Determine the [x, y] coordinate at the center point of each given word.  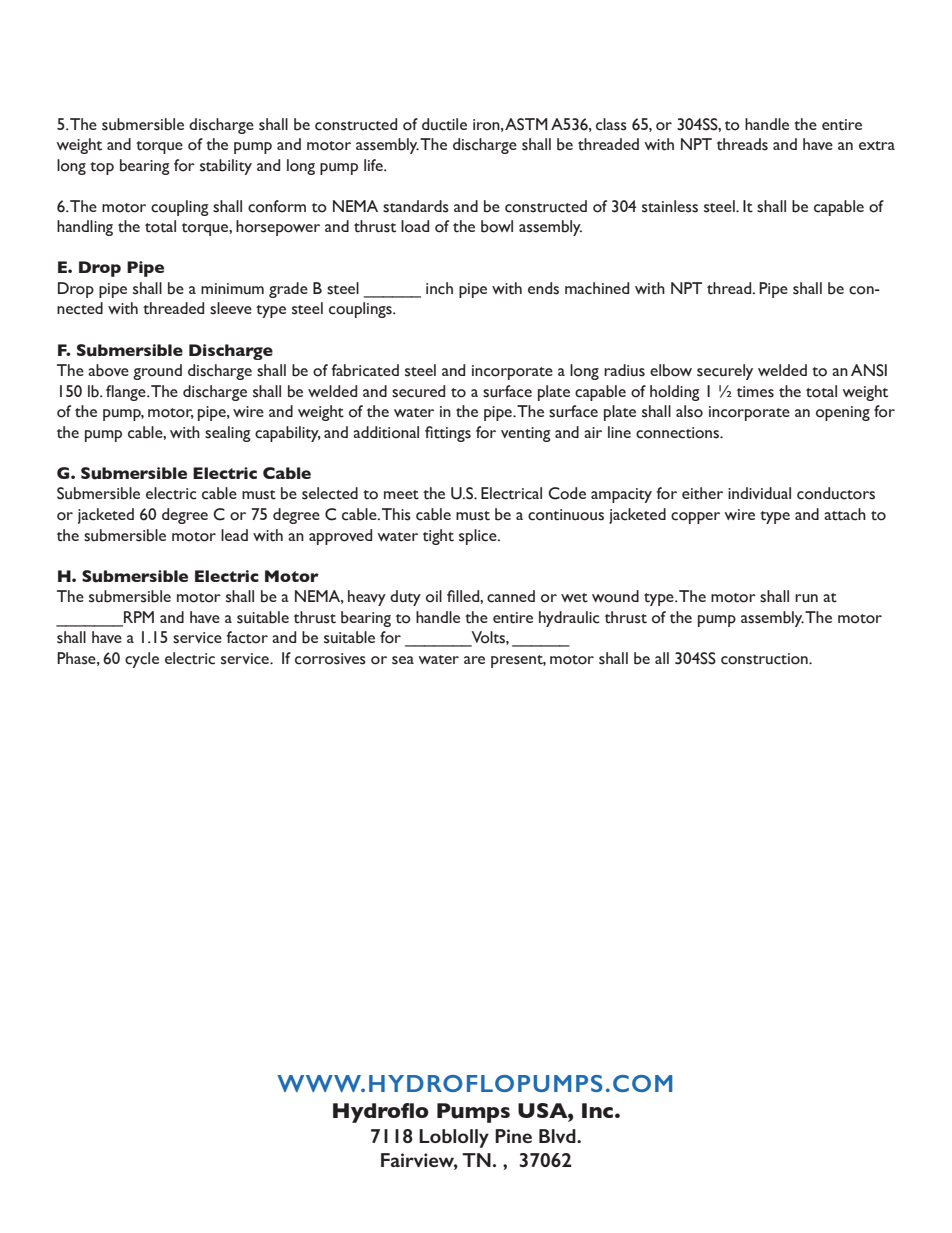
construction [765, 659]
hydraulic [569, 619]
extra [877, 146]
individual [759, 493]
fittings [448, 434]
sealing [228, 434]
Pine [513, 1136]
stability [226, 167]
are [474, 660]
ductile [444, 124]
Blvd [558, 1136]
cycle [142, 660]
